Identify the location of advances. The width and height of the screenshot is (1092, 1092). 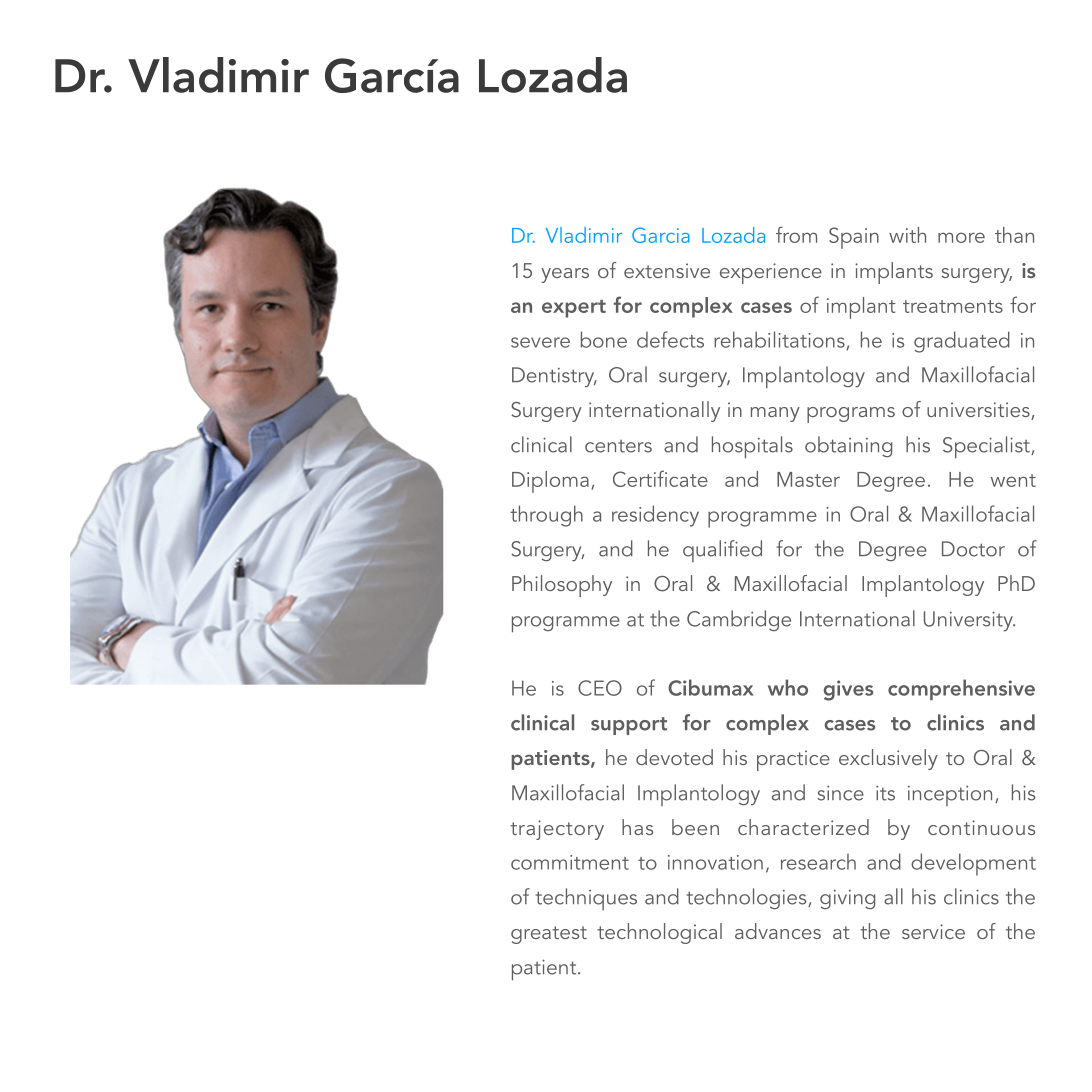
(778, 931).
